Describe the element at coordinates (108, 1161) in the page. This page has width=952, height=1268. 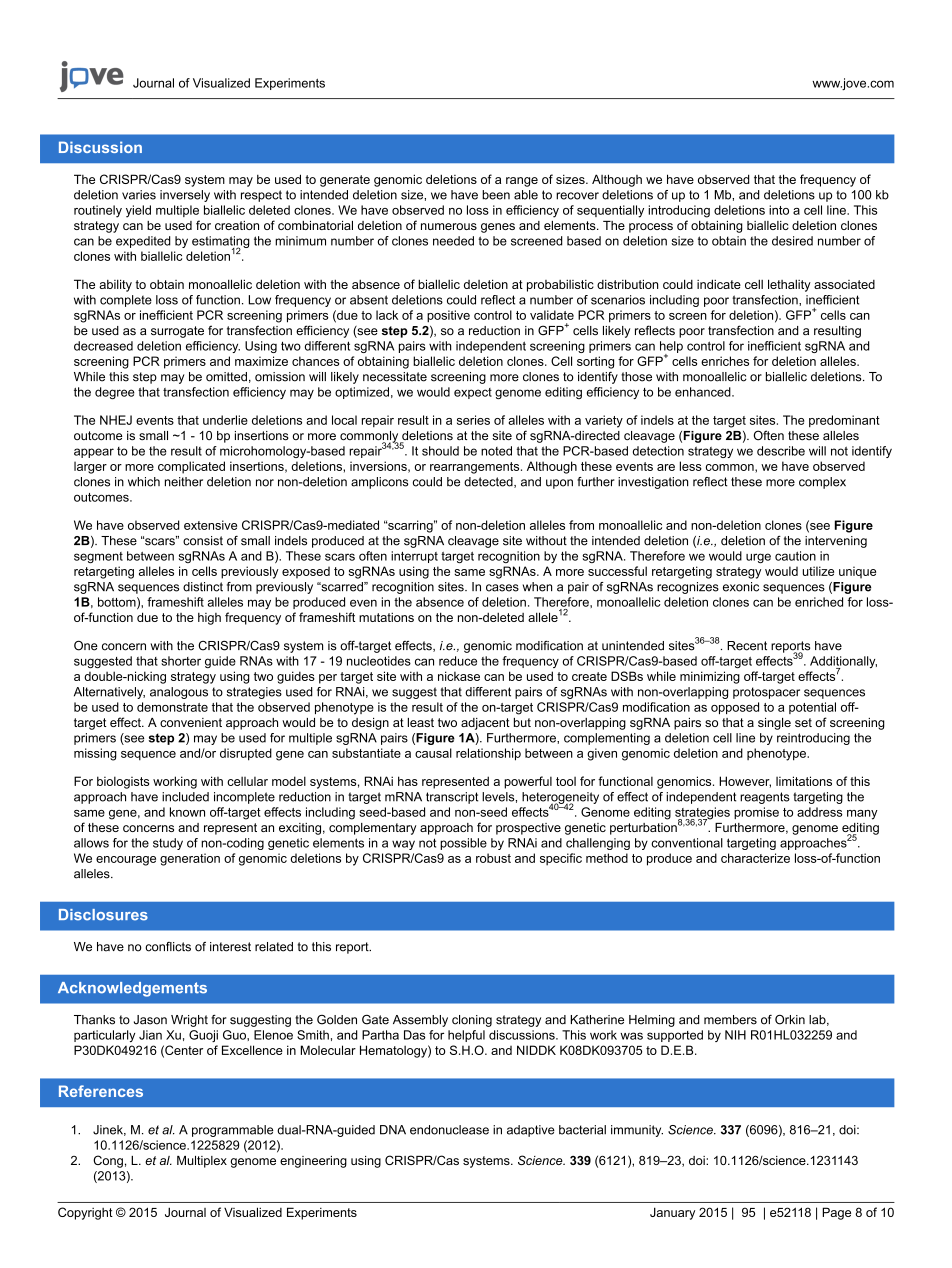
I see `Cong` at that location.
